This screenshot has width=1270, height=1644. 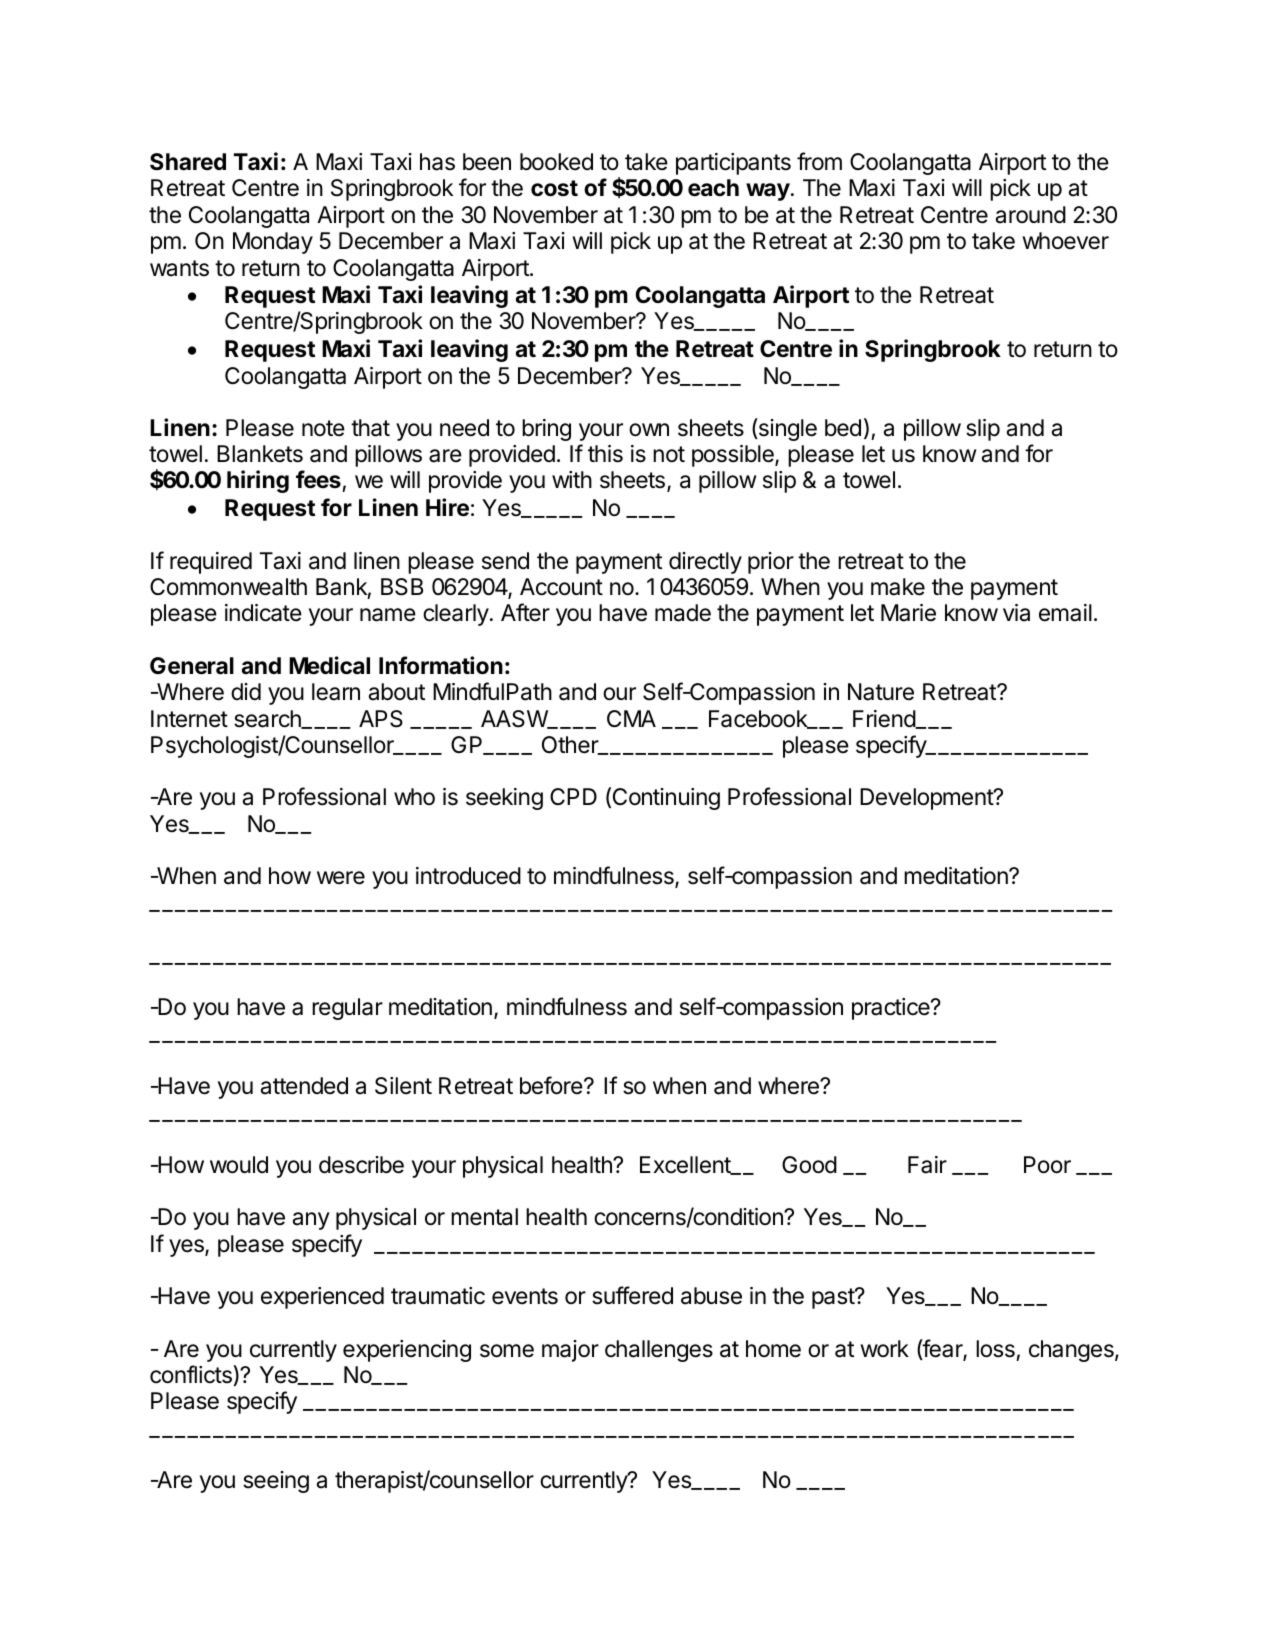 What do you see at coordinates (554, 188) in the screenshot?
I see `cost` at bounding box center [554, 188].
